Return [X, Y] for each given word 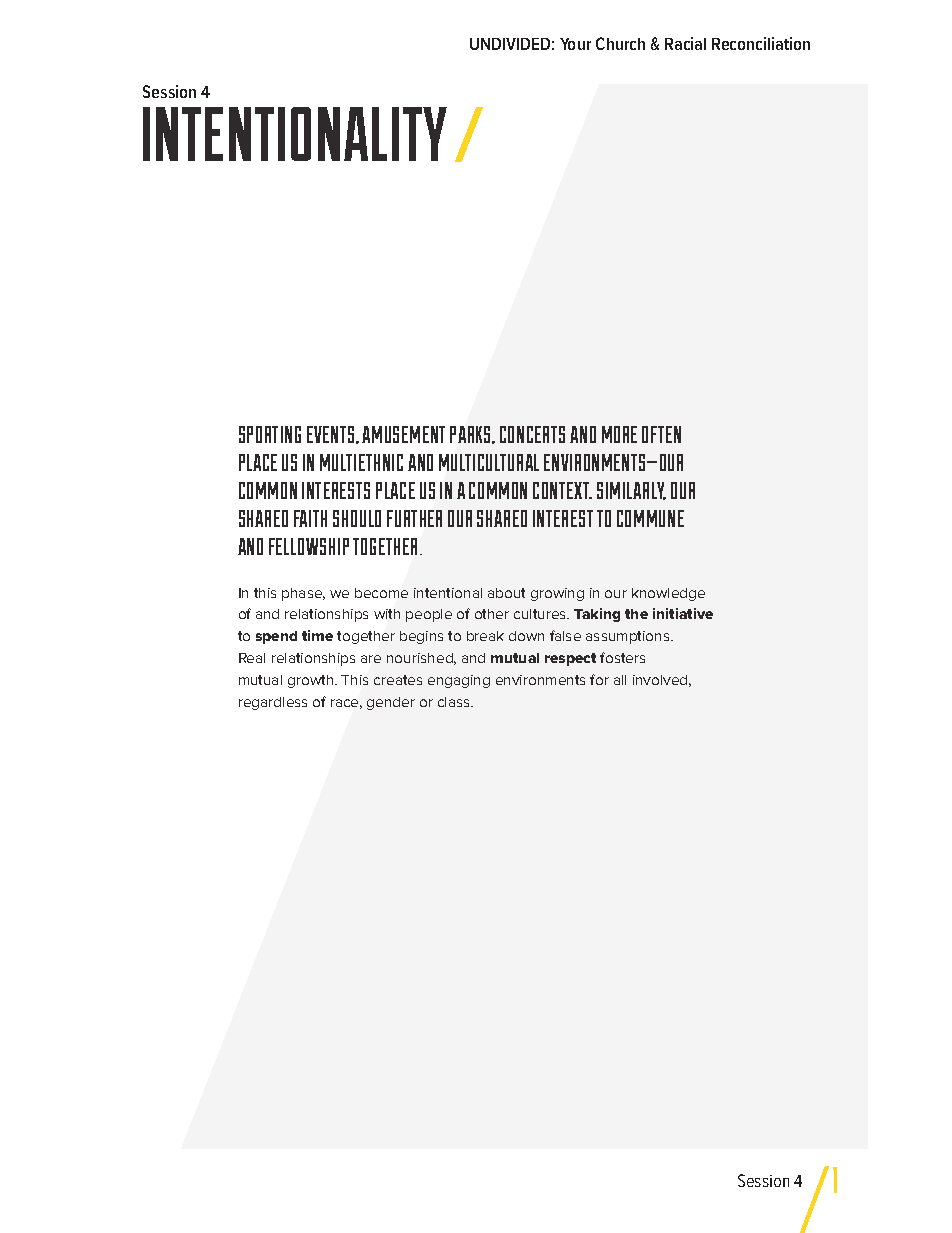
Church [620, 43]
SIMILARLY [631, 491]
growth [312, 681]
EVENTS [332, 435]
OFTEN [661, 434]
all [620, 680]
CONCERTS [532, 434]
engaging [459, 681]
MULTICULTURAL [489, 462]
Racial [685, 43]
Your [575, 44]
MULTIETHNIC [361, 462]
